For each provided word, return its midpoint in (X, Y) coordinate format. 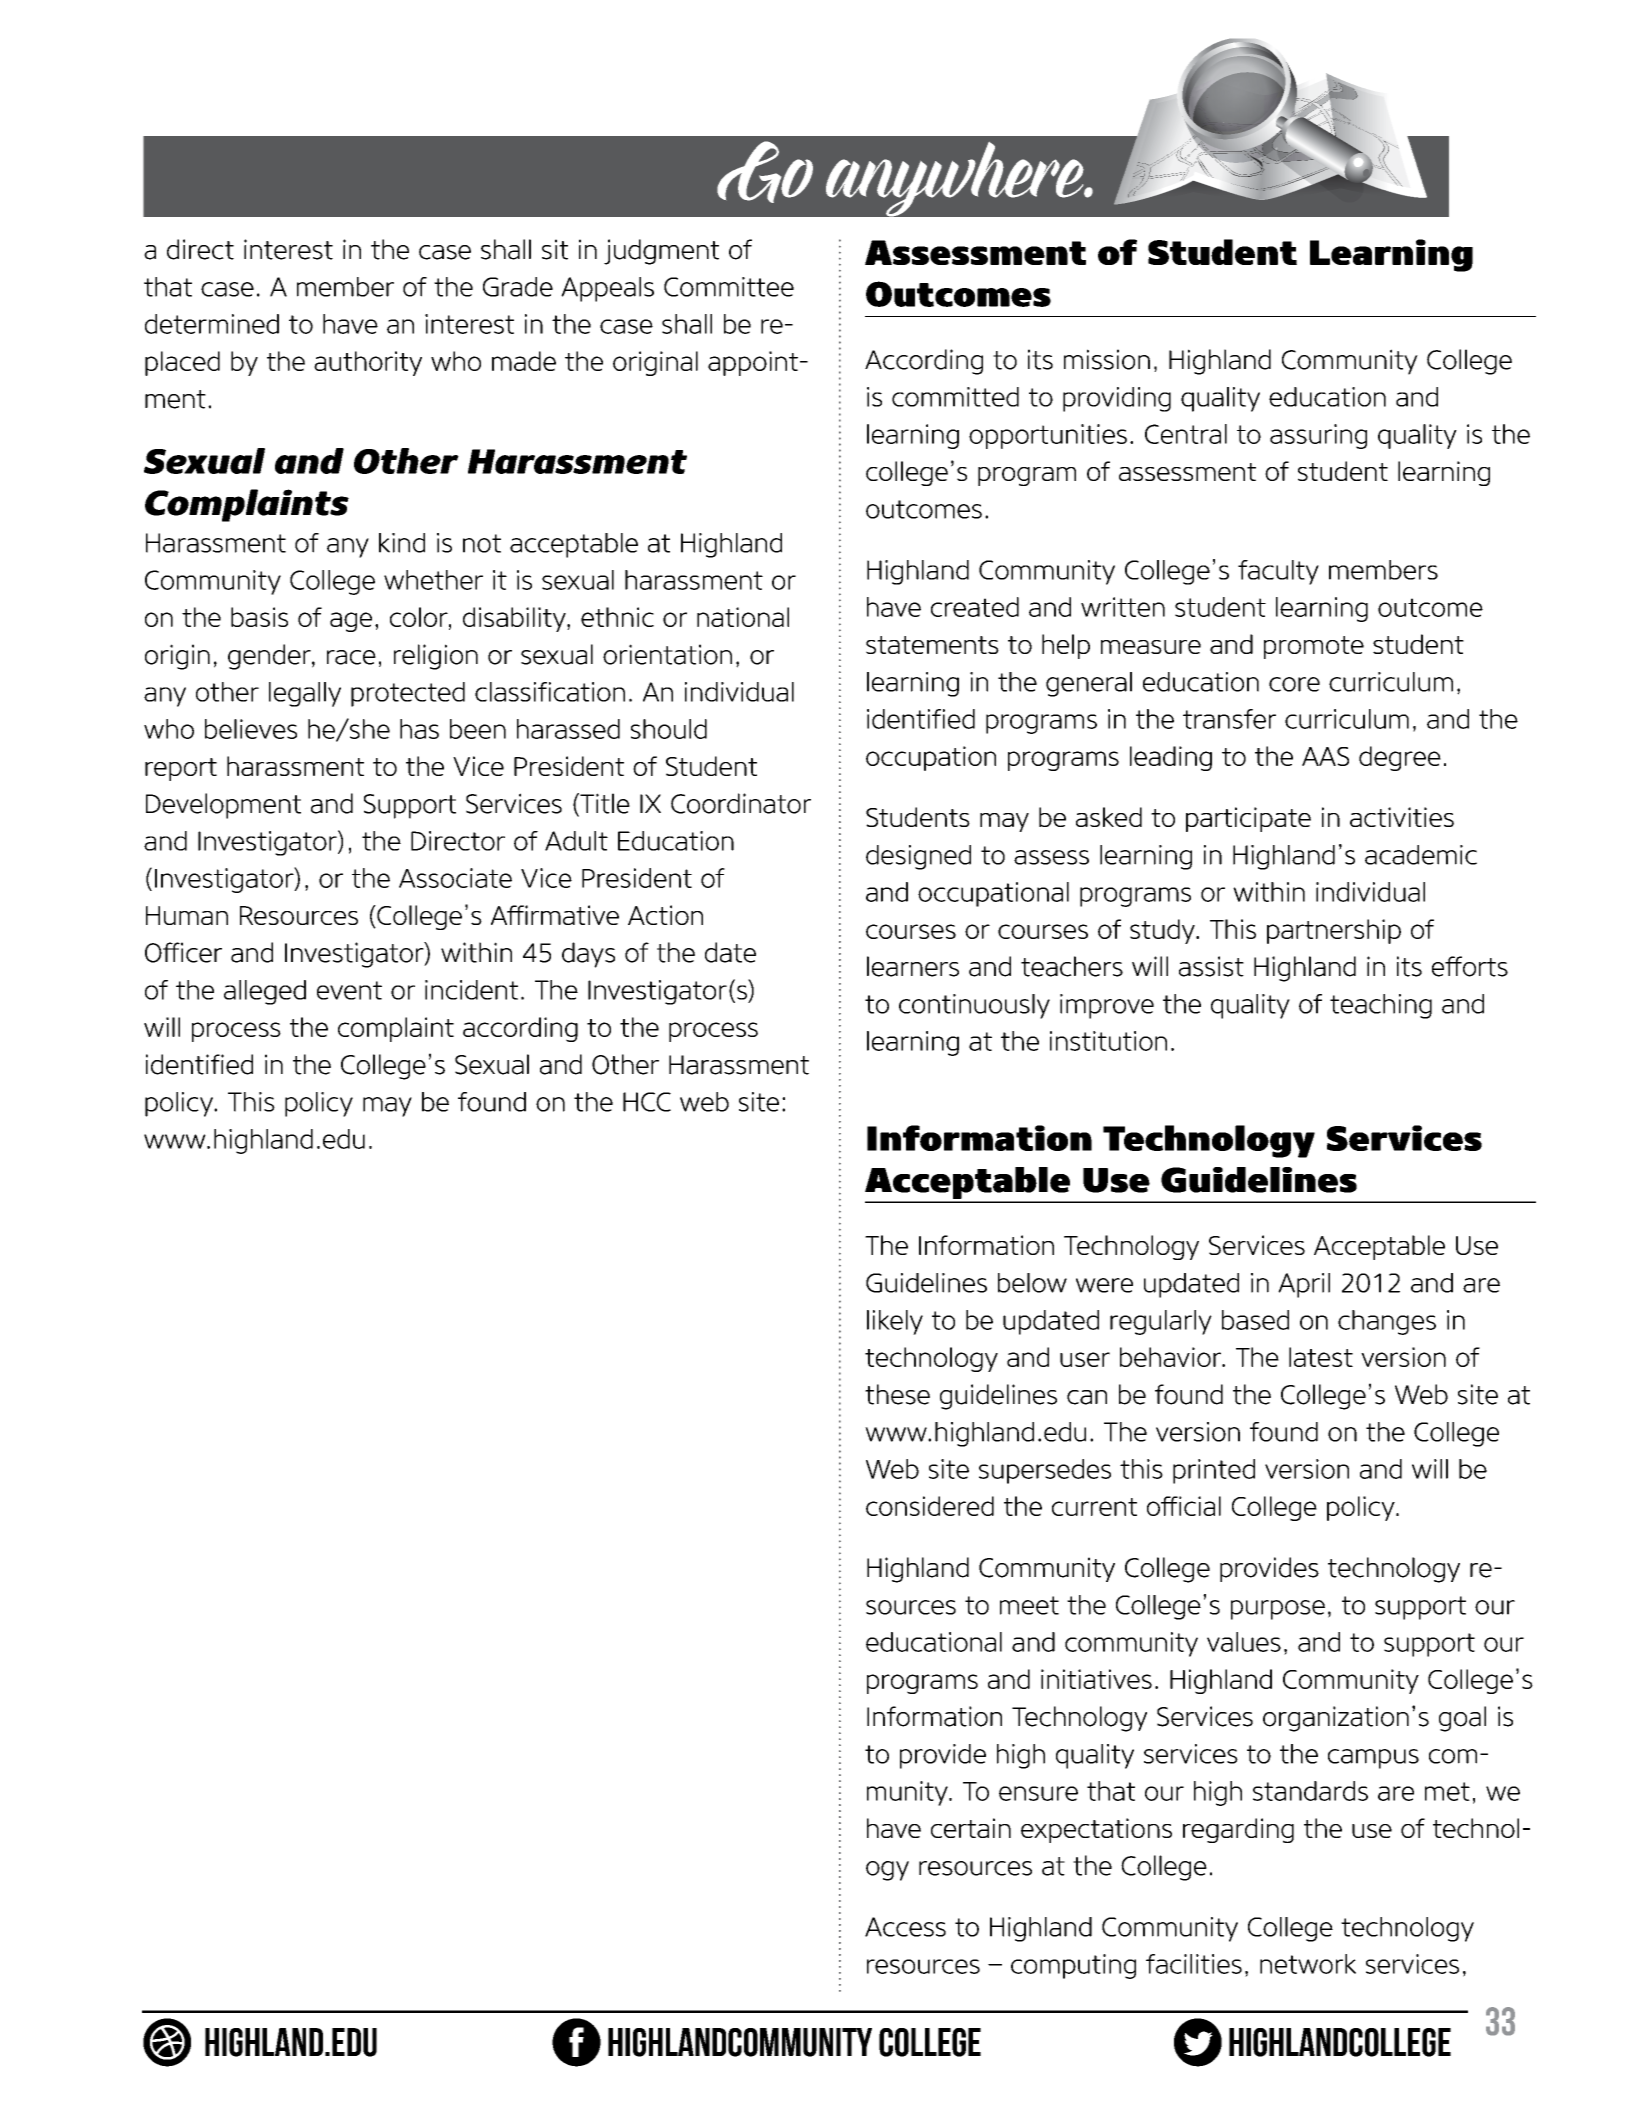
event (349, 990)
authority (368, 363)
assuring (1318, 436)
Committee (729, 287)
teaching (1381, 1006)
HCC (647, 1102)
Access (905, 1927)
